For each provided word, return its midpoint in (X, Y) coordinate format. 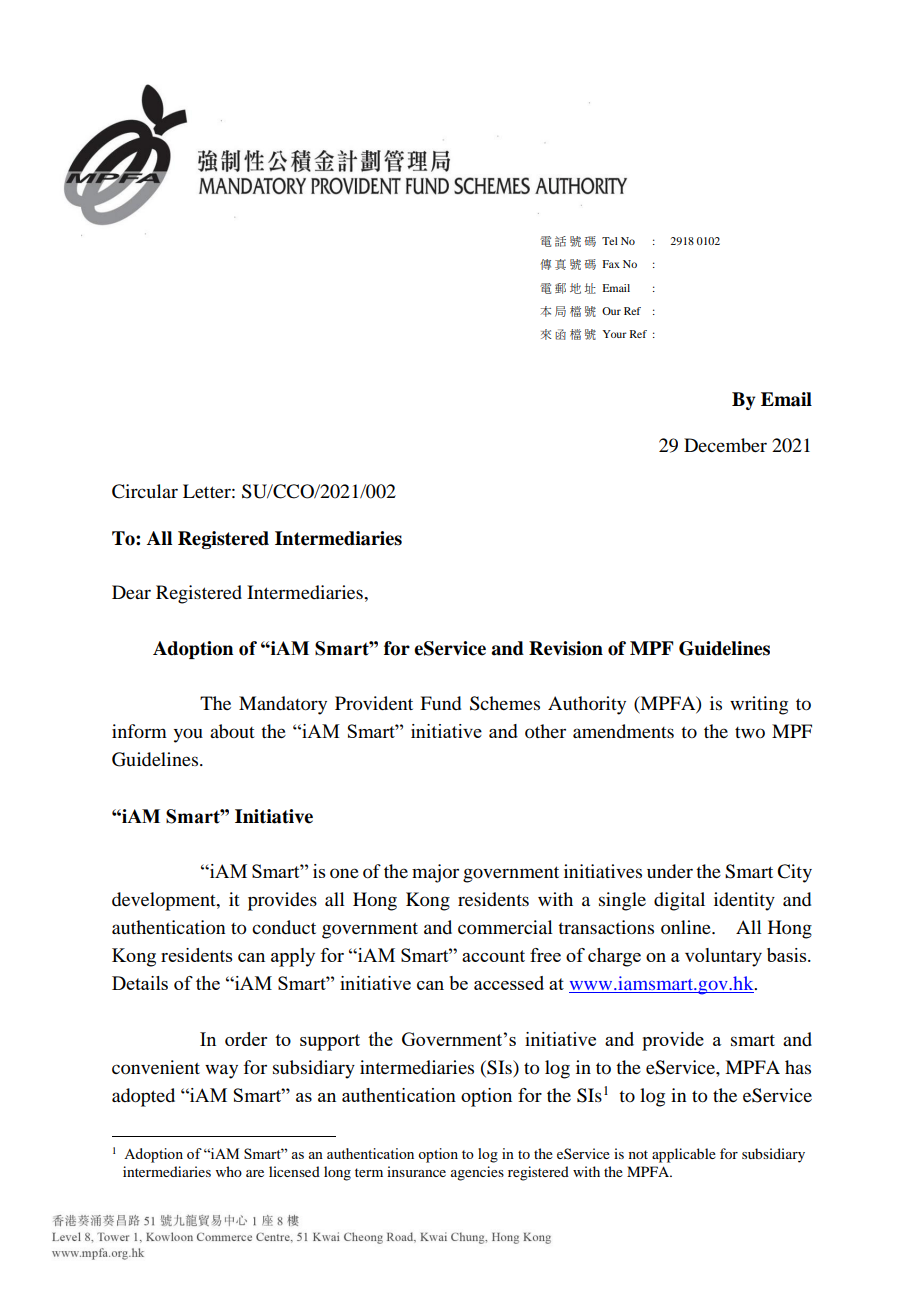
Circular (145, 491)
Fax (611, 264)
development (165, 901)
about (232, 731)
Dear (131, 592)
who (229, 1171)
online (687, 927)
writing (759, 705)
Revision (566, 648)
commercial (505, 927)
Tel (610, 241)
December (725, 445)
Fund (440, 703)
